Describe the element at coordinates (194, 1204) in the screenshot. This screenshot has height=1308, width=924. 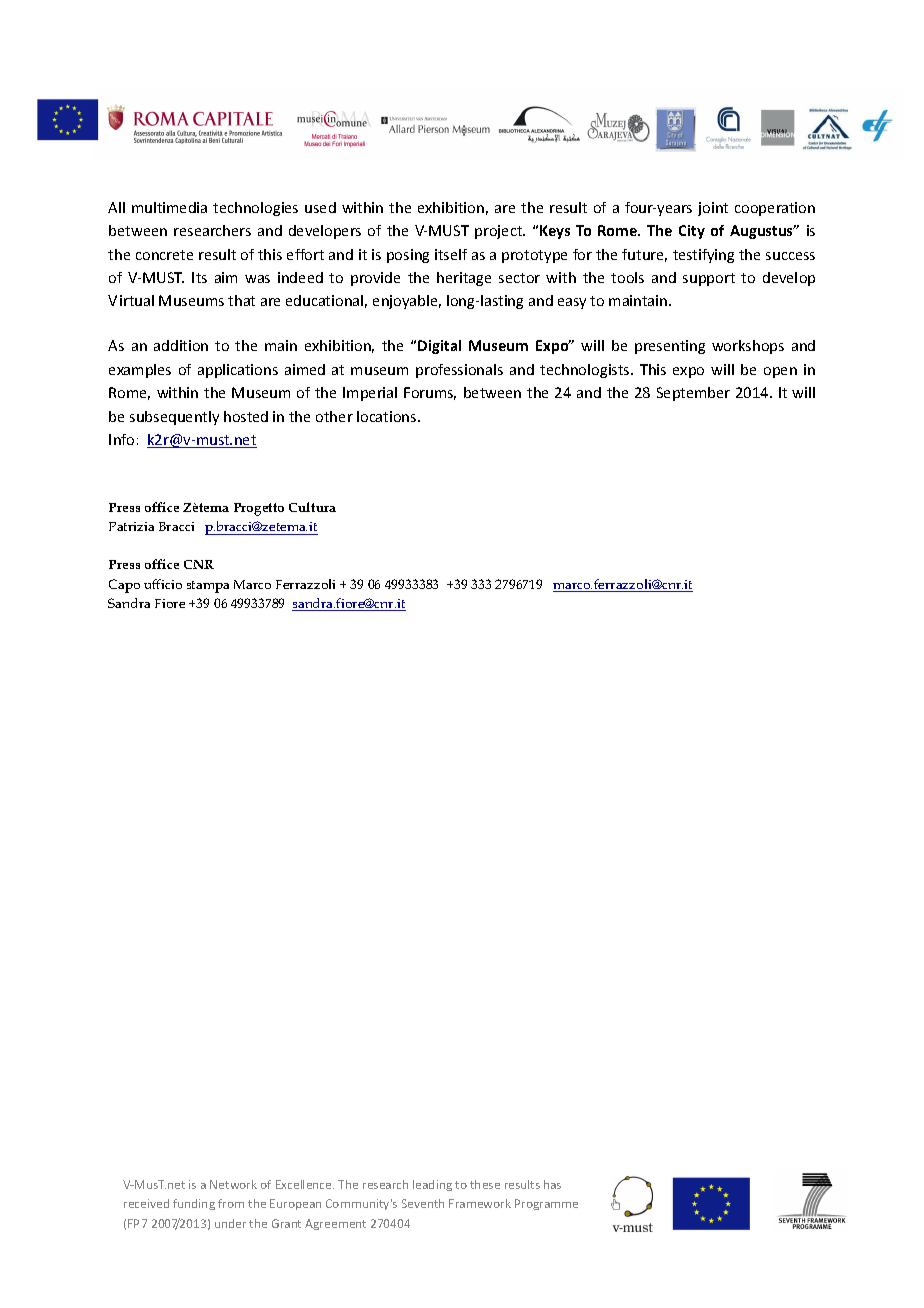
I see `funding` at that location.
